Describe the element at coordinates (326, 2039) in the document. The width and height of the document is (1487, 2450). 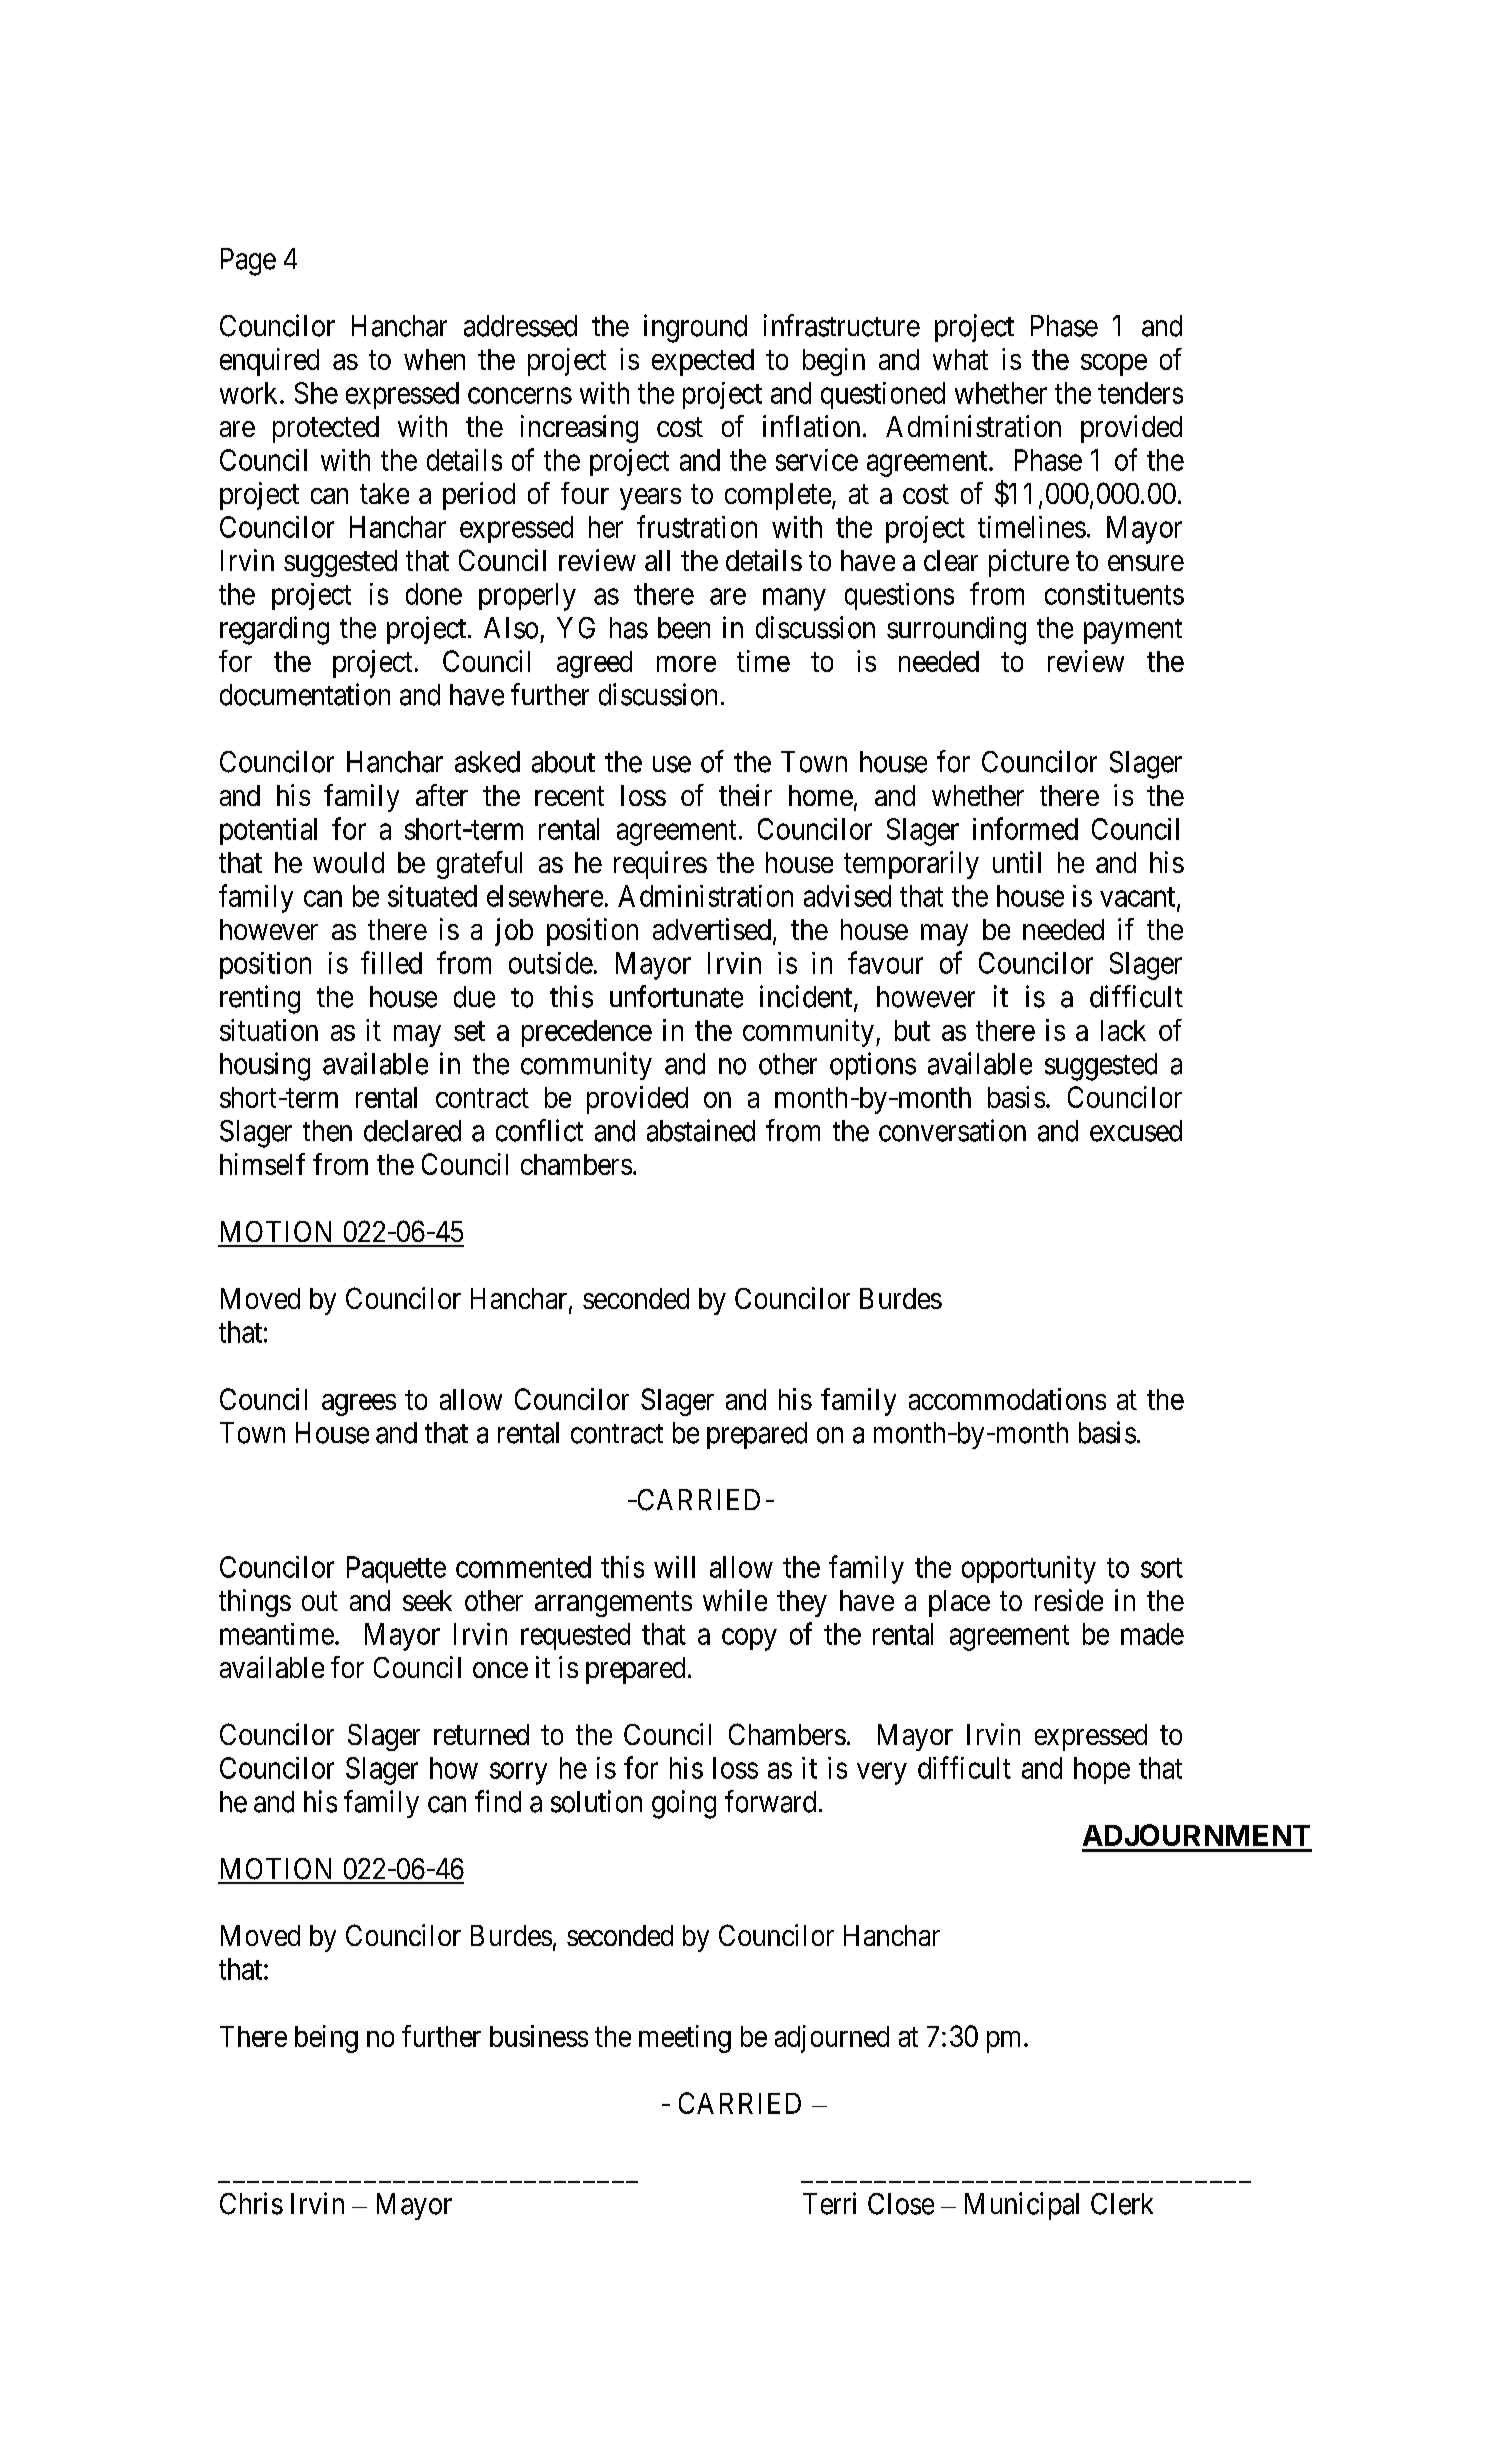
I see `being` at that location.
